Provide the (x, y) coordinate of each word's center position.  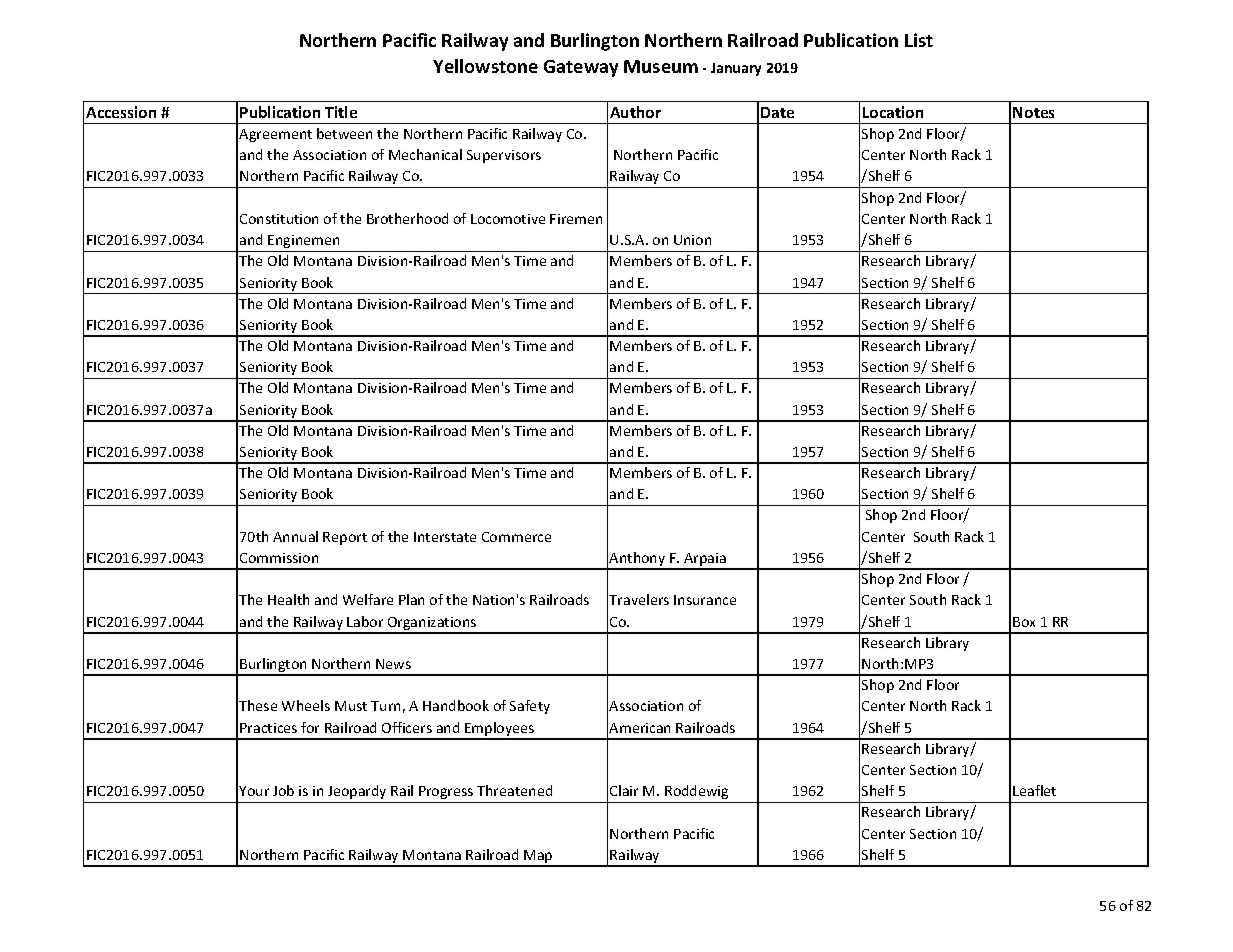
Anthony (638, 560)
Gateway (581, 68)
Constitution (279, 219)
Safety (530, 707)
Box (1024, 622)
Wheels (306, 705)
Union (692, 240)
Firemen (576, 219)
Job (283, 790)
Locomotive (508, 219)
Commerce (516, 537)
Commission (279, 558)
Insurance (705, 600)
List (919, 40)
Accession (121, 112)
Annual (295, 536)
